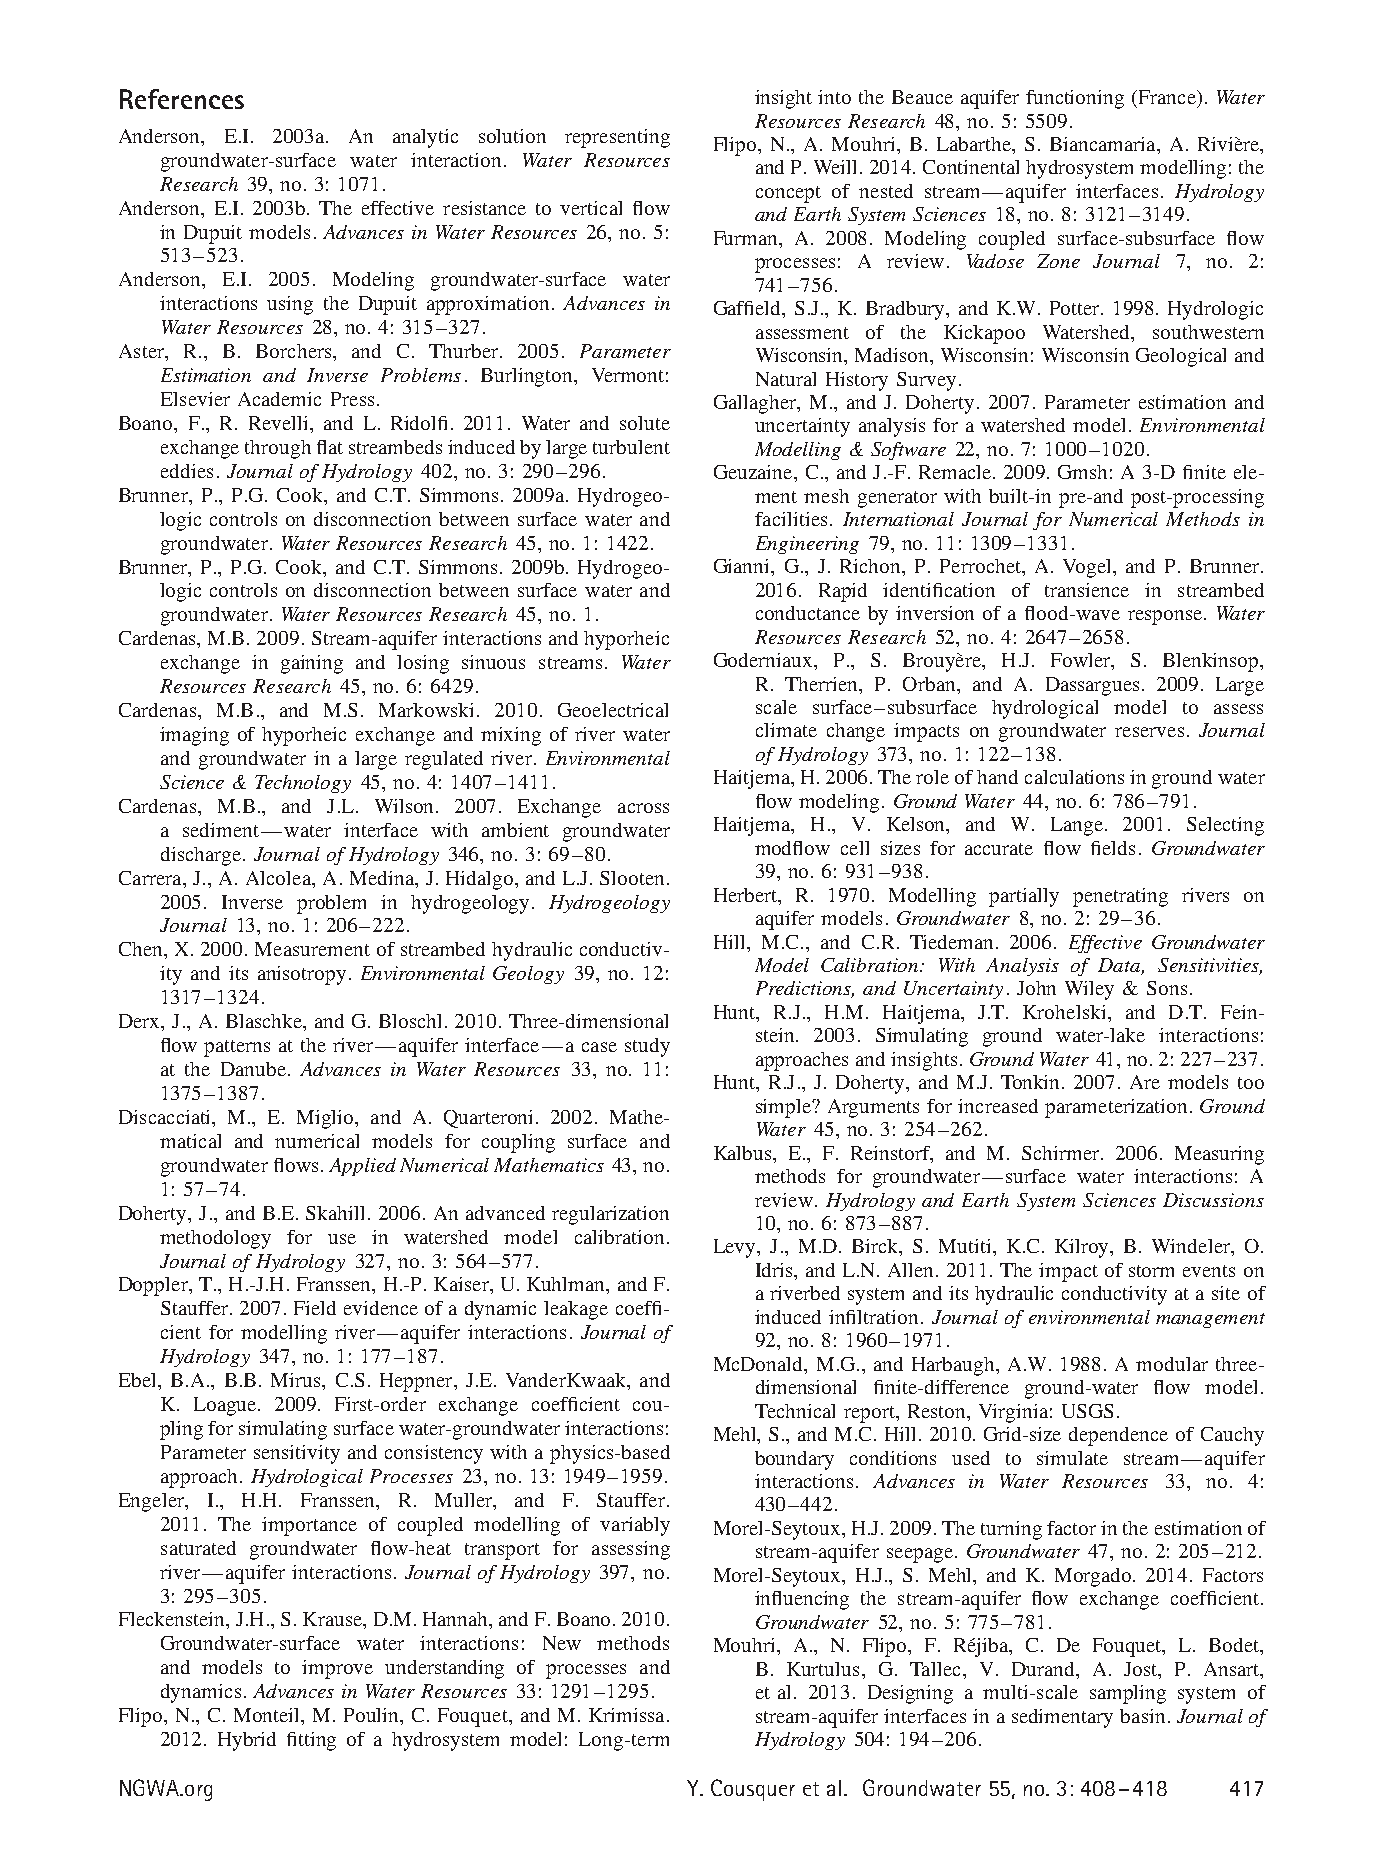 This screenshot has height=1853, width=1383. I want to click on functioning, so click(1075, 99).
